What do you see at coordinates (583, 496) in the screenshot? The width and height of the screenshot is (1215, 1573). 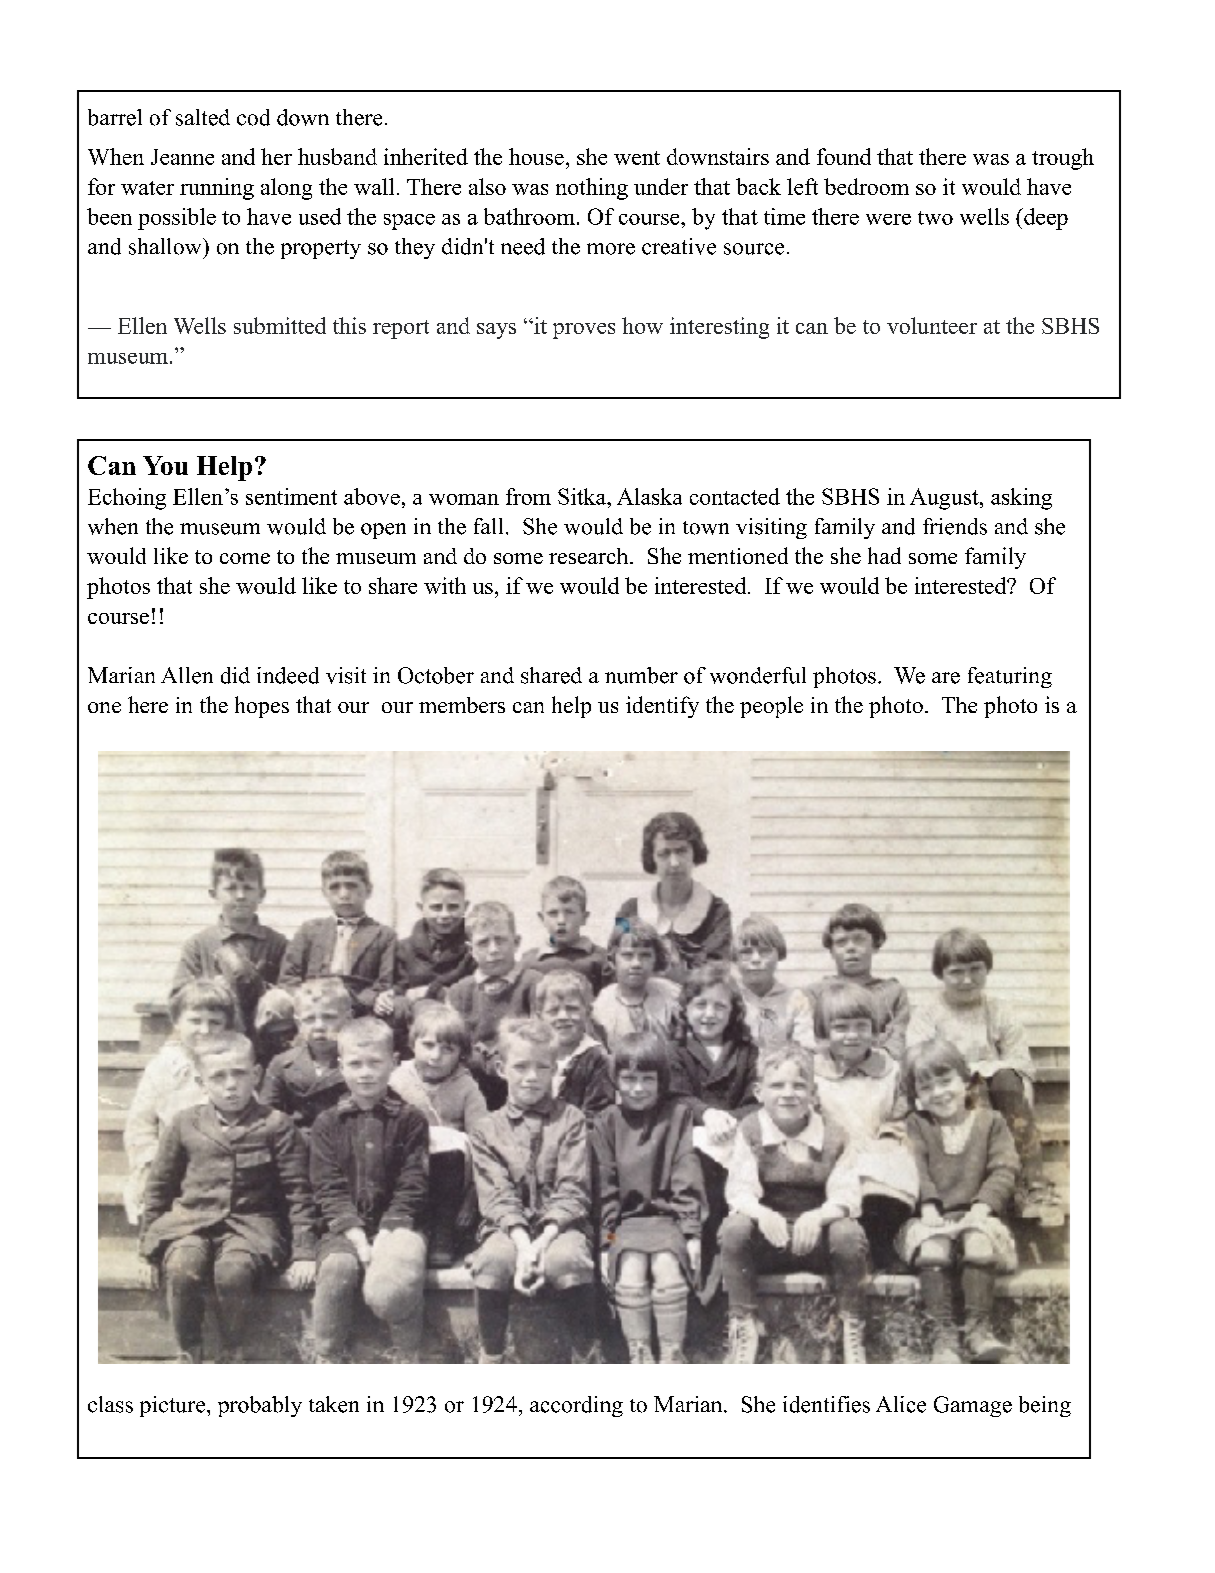 I see `Sitka` at bounding box center [583, 496].
